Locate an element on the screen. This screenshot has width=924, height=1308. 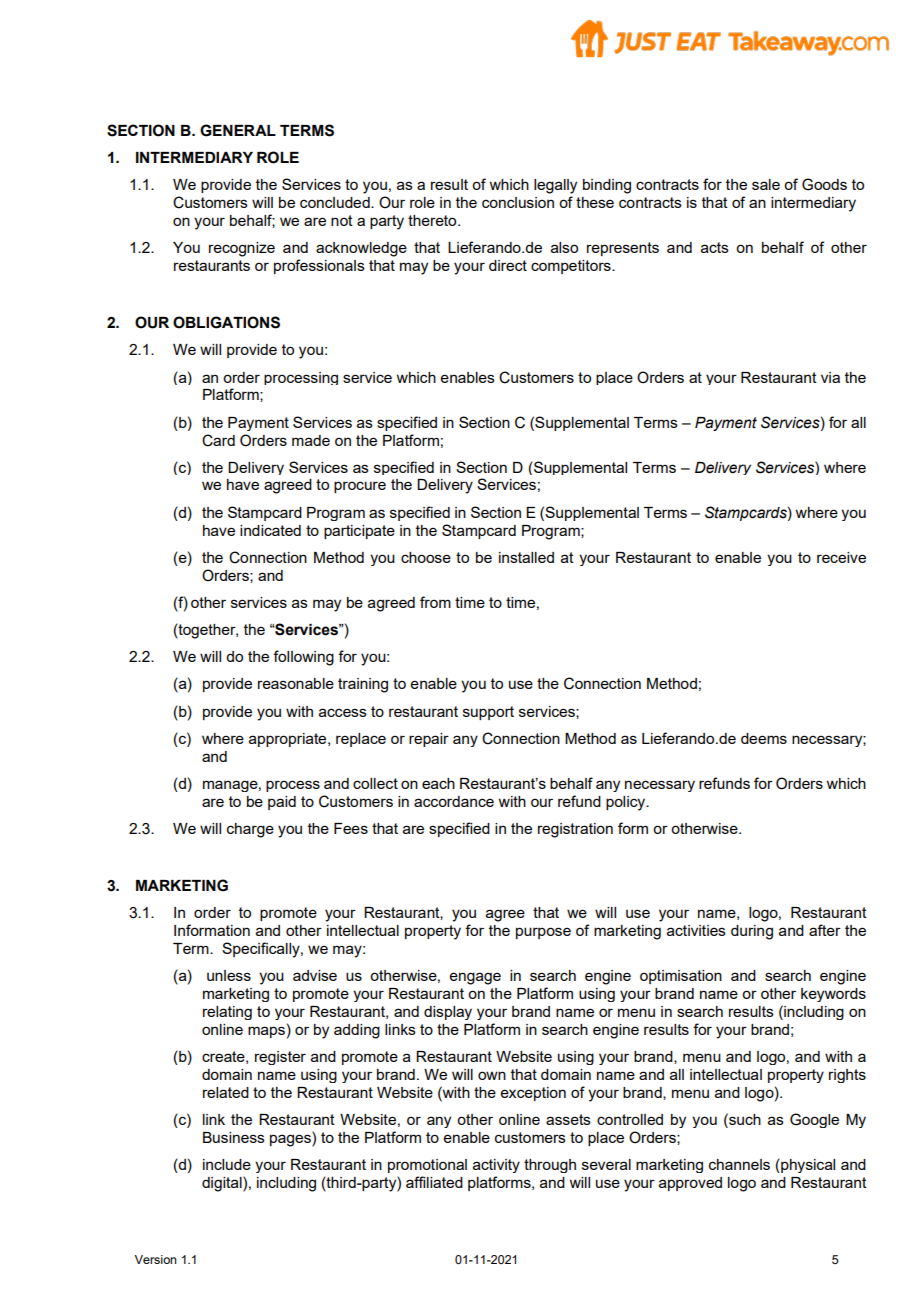
conclusion is located at coordinates (518, 202).
